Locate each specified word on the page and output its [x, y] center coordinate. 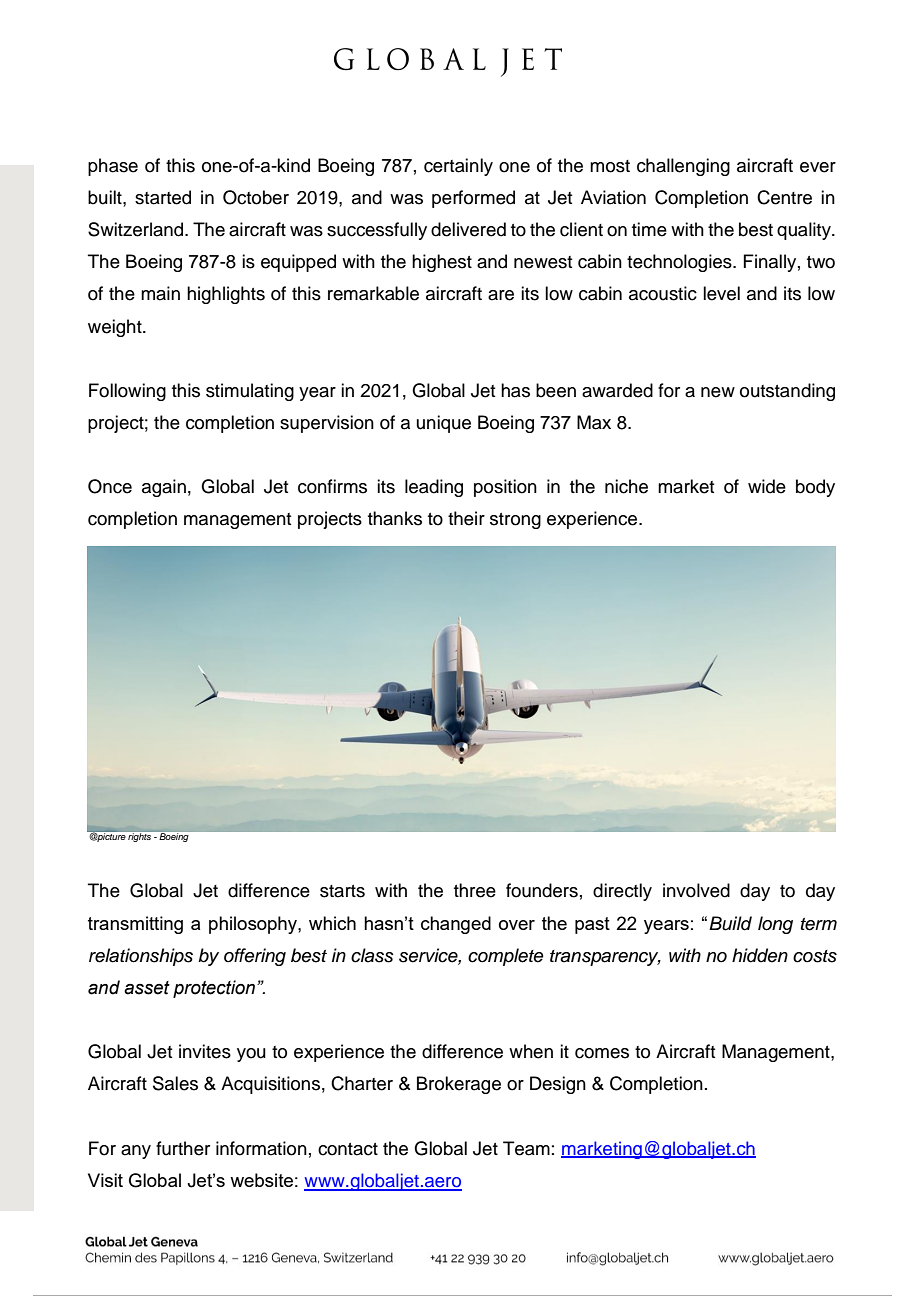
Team [526, 1148]
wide [767, 486]
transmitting [135, 925]
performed [473, 199]
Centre [784, 197]
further [183, 1148]
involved [696, 890]
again [164, 488]
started [163, 197]
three [475, 890]
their [466, 518]
